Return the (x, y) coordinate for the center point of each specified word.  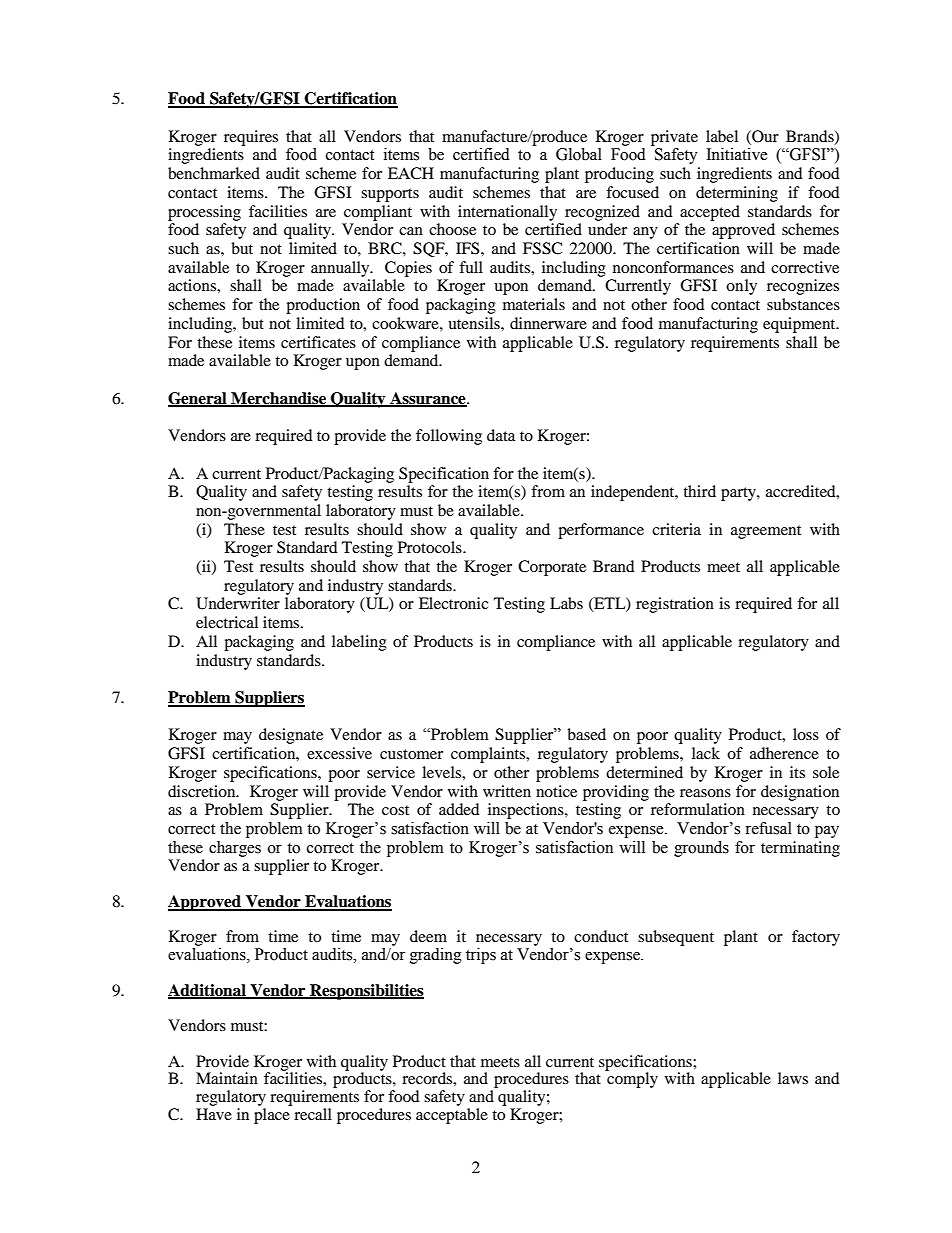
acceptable (452, 1116)
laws (793, 1078)
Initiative (737, 154)
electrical (227, 622)
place (272, 1116)
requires (251, 138)
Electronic (454, 603)
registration (675, 605)
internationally (507, 213)
